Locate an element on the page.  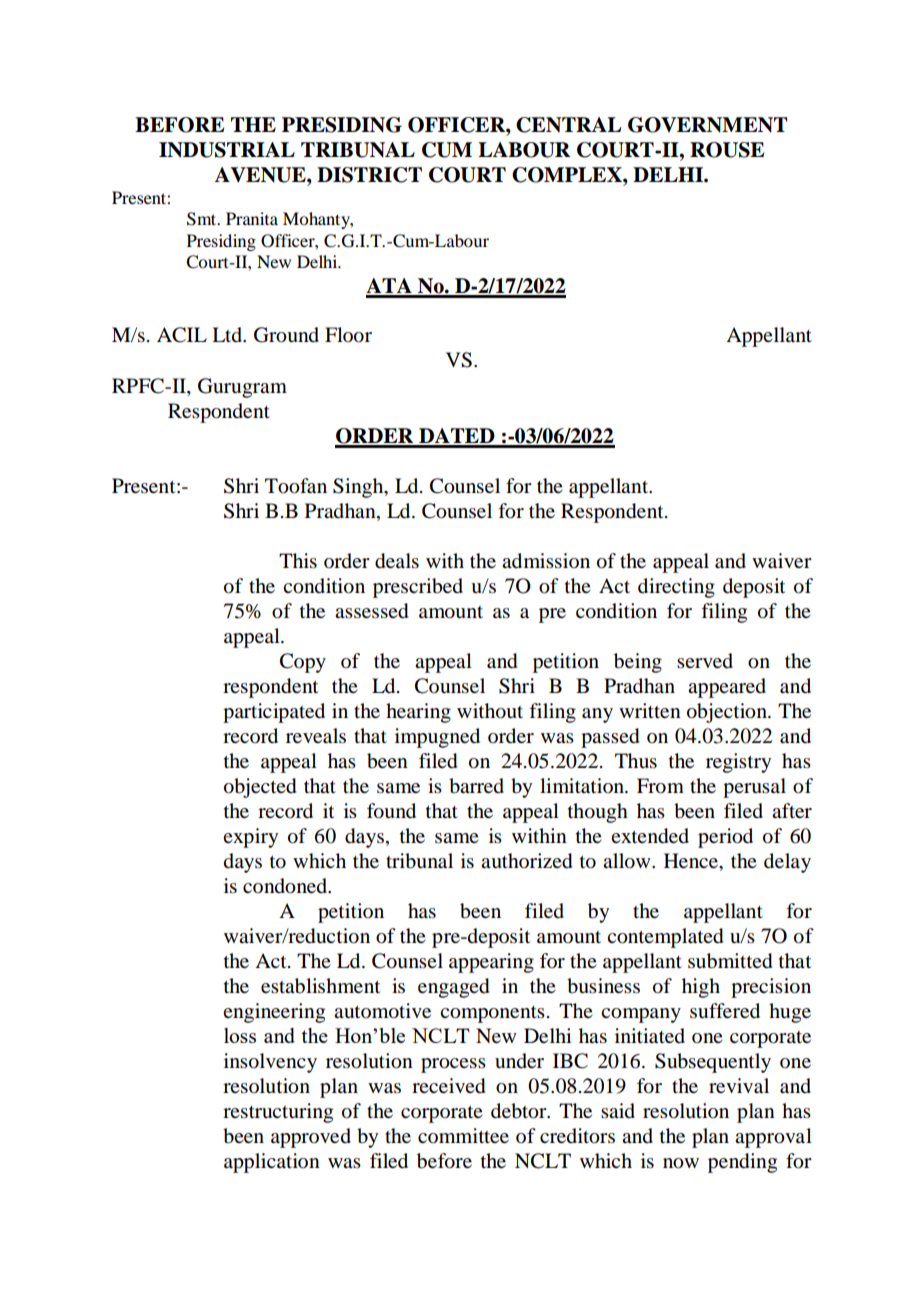
ROUSE is located at coordinates (727, 150).
